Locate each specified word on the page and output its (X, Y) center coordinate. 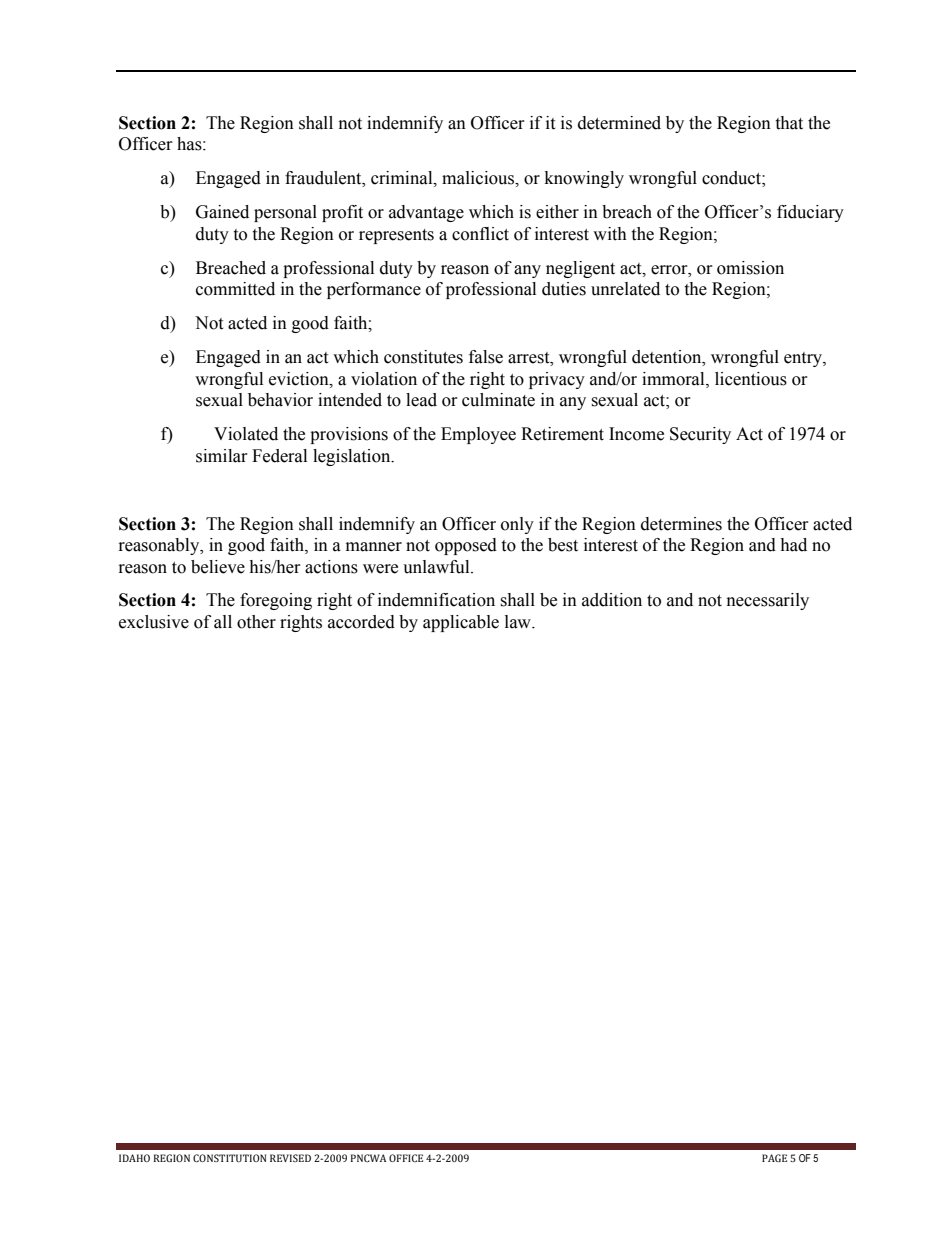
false (486, 357)
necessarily (768, 601)
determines (681, 524)
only (517, 525)
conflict (480, 234)
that (789, 123)
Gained (222, 212)
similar (222, 456)
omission (750, 268)
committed (235, 289)
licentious (751, 379)
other (256, 622)
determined (619, 123)
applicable (461, 623)
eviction (300, 379)
